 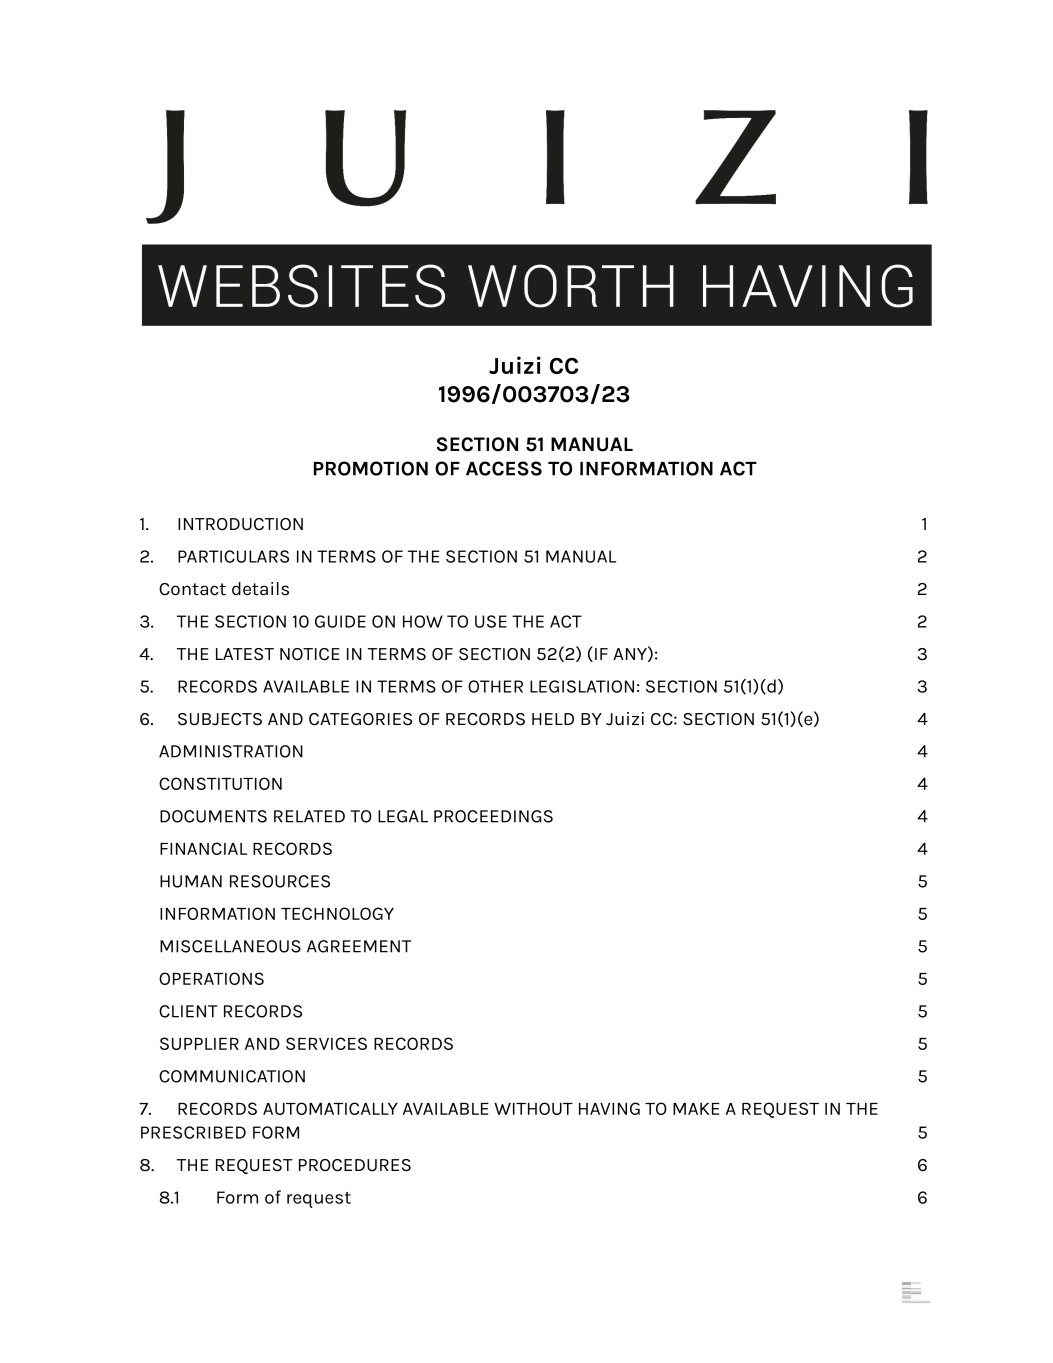 What do you see at coordinates (491, 621) in the screenshot?
I see `USE` at bounding box center [491, 621].
